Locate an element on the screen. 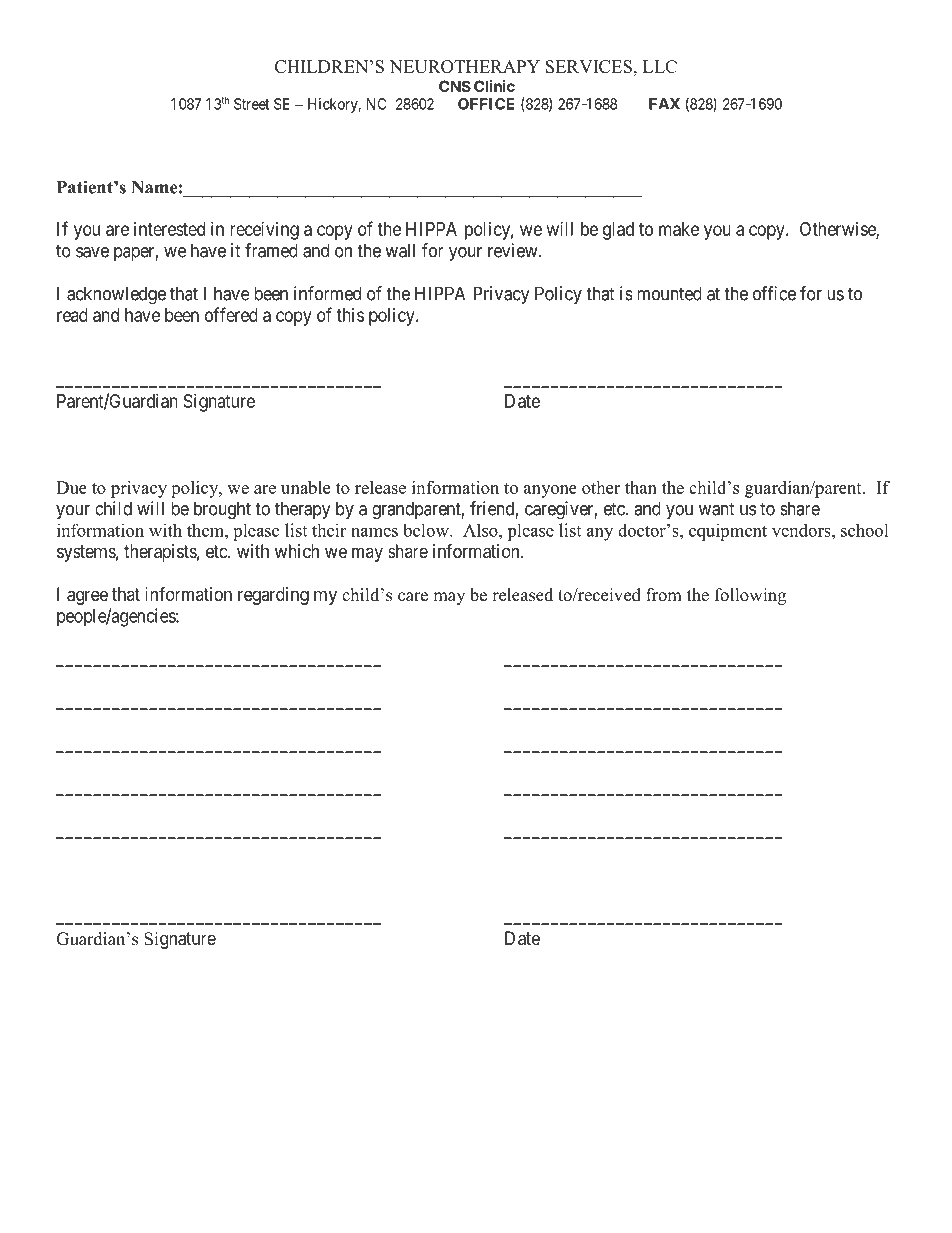  SERVICES is located at coordinates (589, 66).
